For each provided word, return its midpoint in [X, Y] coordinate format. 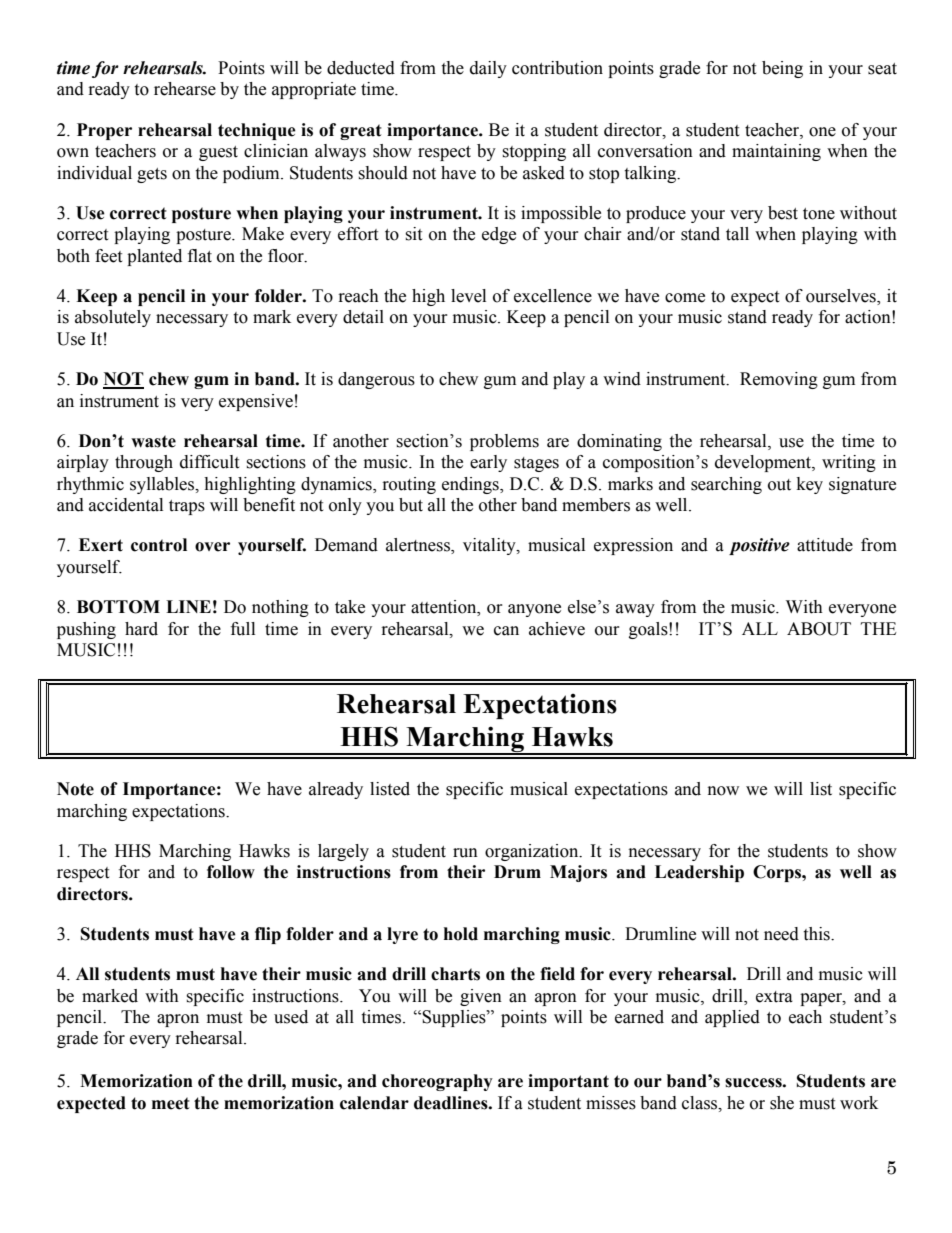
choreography [437, 1082]
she [782, 1103]
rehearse [185, 89]
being [782, 69]
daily [488, 69]
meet [171, 1103]
